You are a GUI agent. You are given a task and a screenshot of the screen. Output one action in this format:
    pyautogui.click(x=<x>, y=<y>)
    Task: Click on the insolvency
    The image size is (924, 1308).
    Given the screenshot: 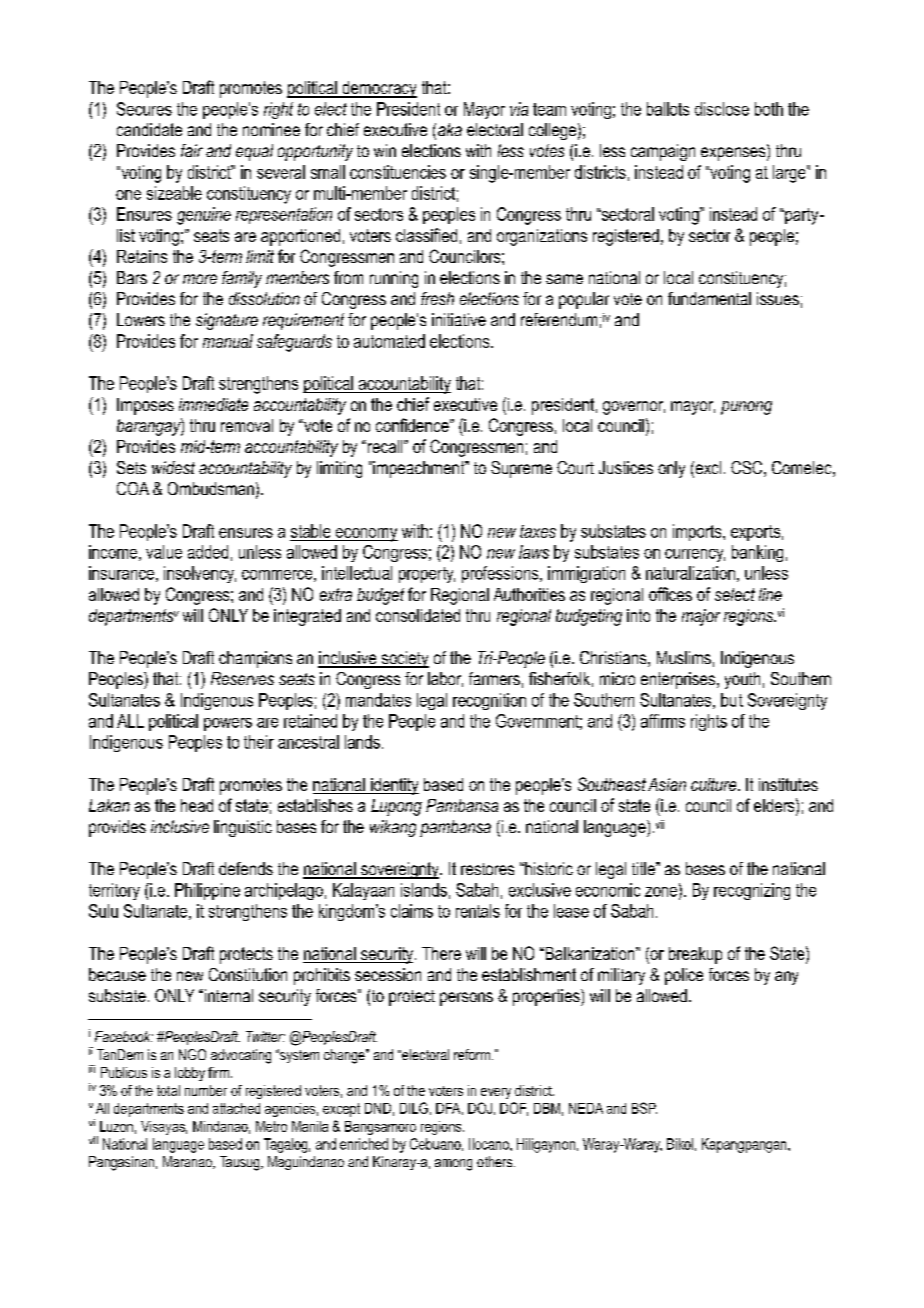 What is the action you would take?
    pyautogui.click(x=200, y=574)
